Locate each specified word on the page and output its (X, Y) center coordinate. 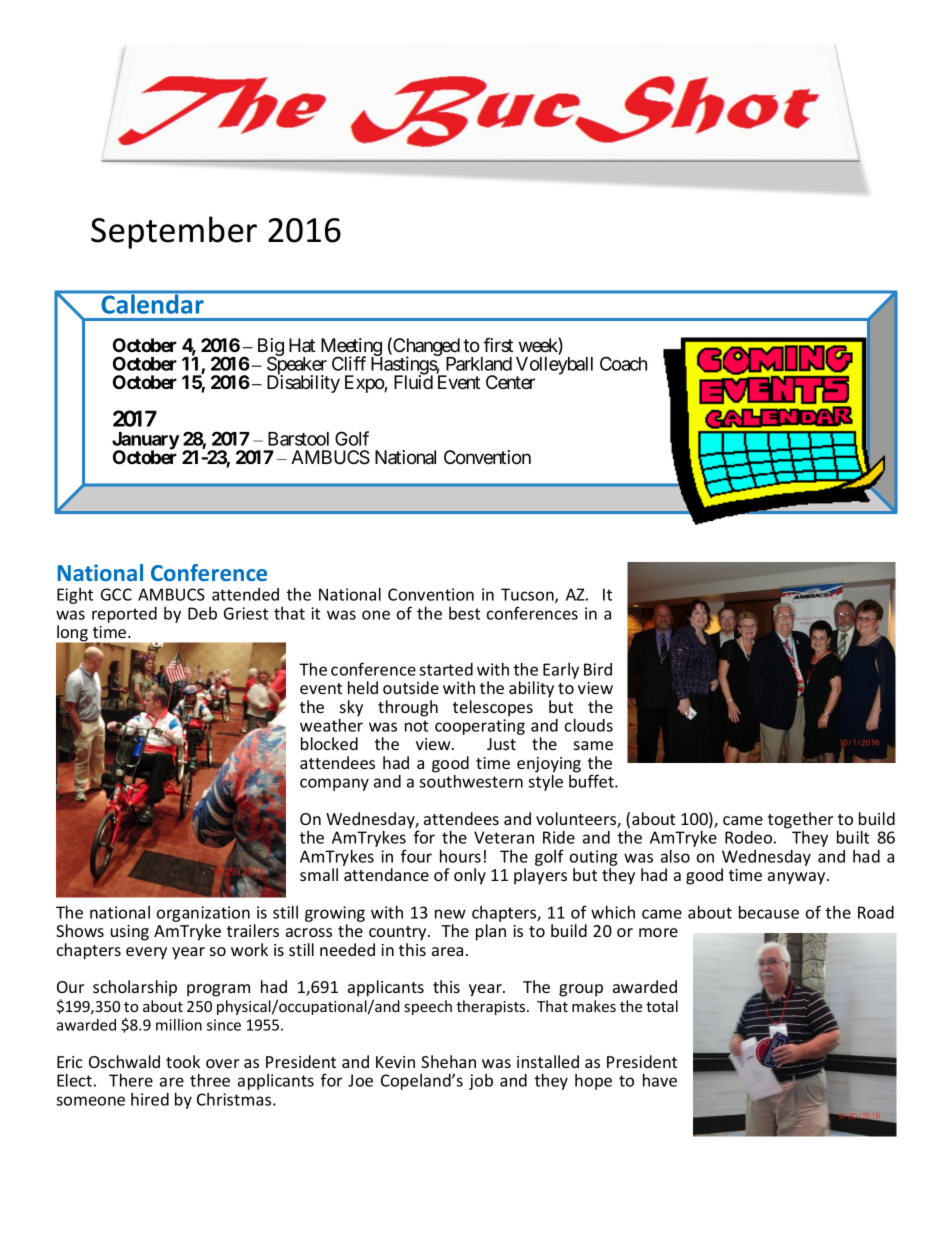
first (498, 344)
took (183, 1061)
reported (124, 615)
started (446, 669)
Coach (623, 363)
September (174, 232)
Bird (598, 669)
